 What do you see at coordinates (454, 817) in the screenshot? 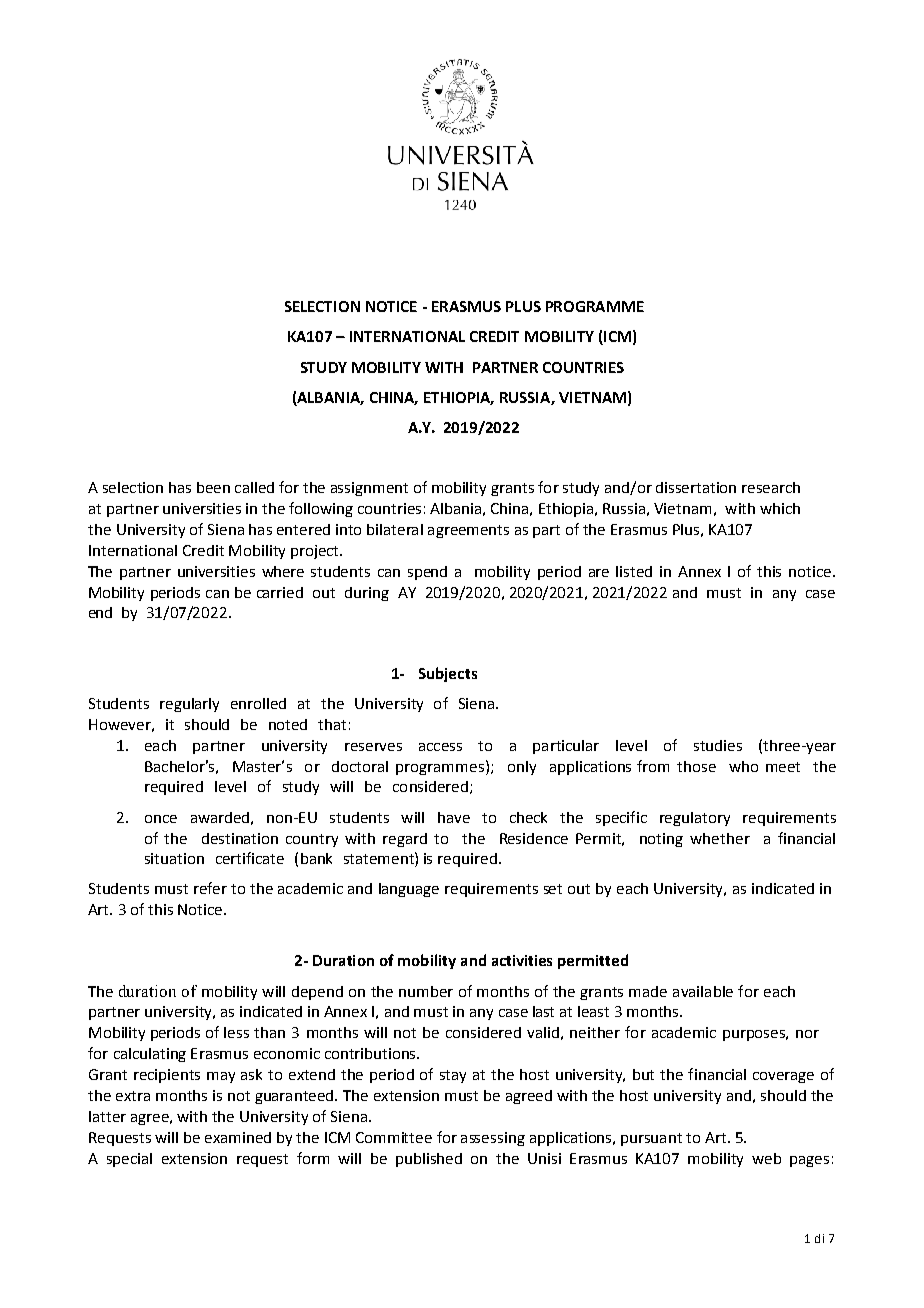
I see `have` at bounding box center [454, 817].
